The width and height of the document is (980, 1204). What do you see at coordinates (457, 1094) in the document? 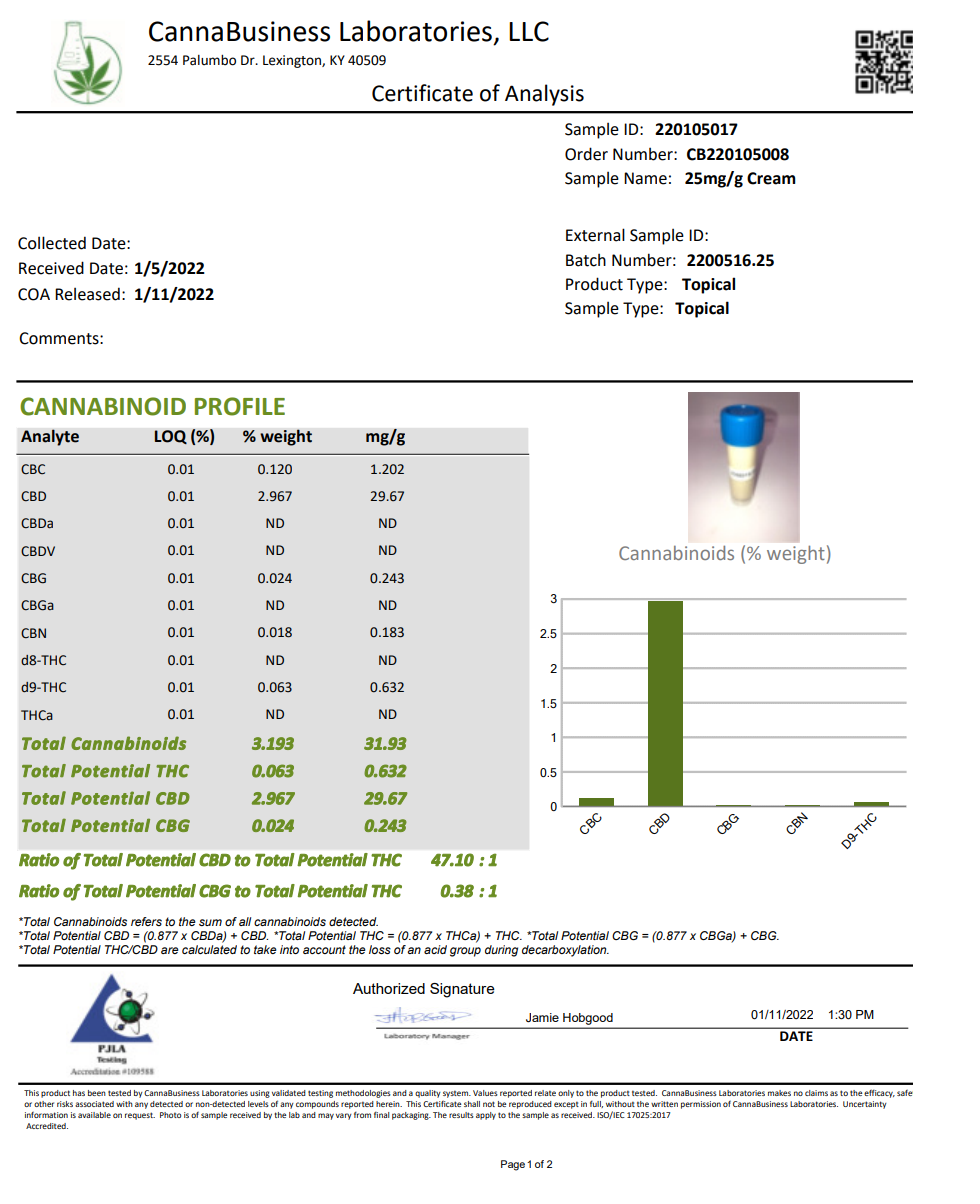
I see `system` at bounding box center [457, 1094].
